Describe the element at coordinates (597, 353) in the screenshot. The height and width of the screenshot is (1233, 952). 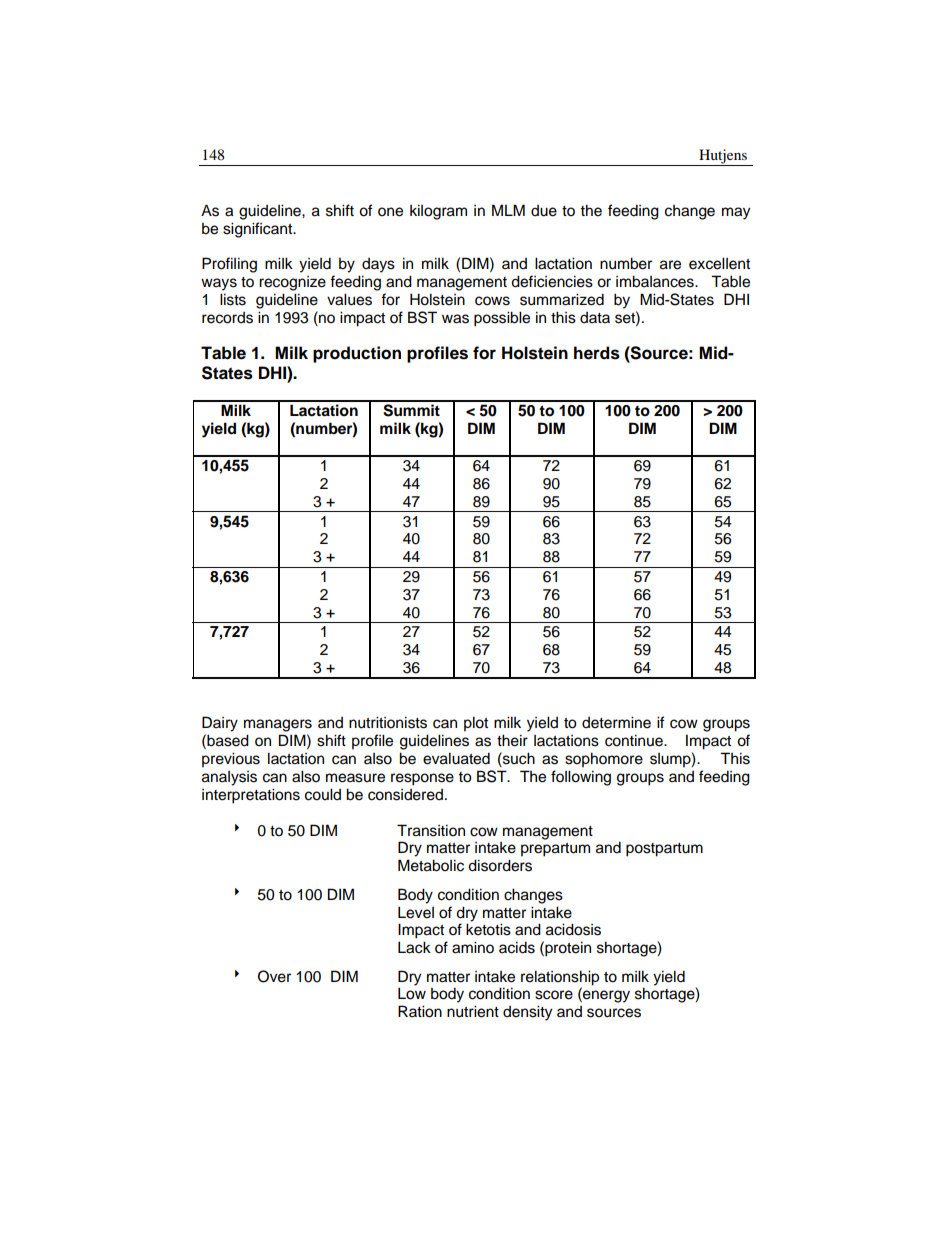
I see `herds` at that location.
